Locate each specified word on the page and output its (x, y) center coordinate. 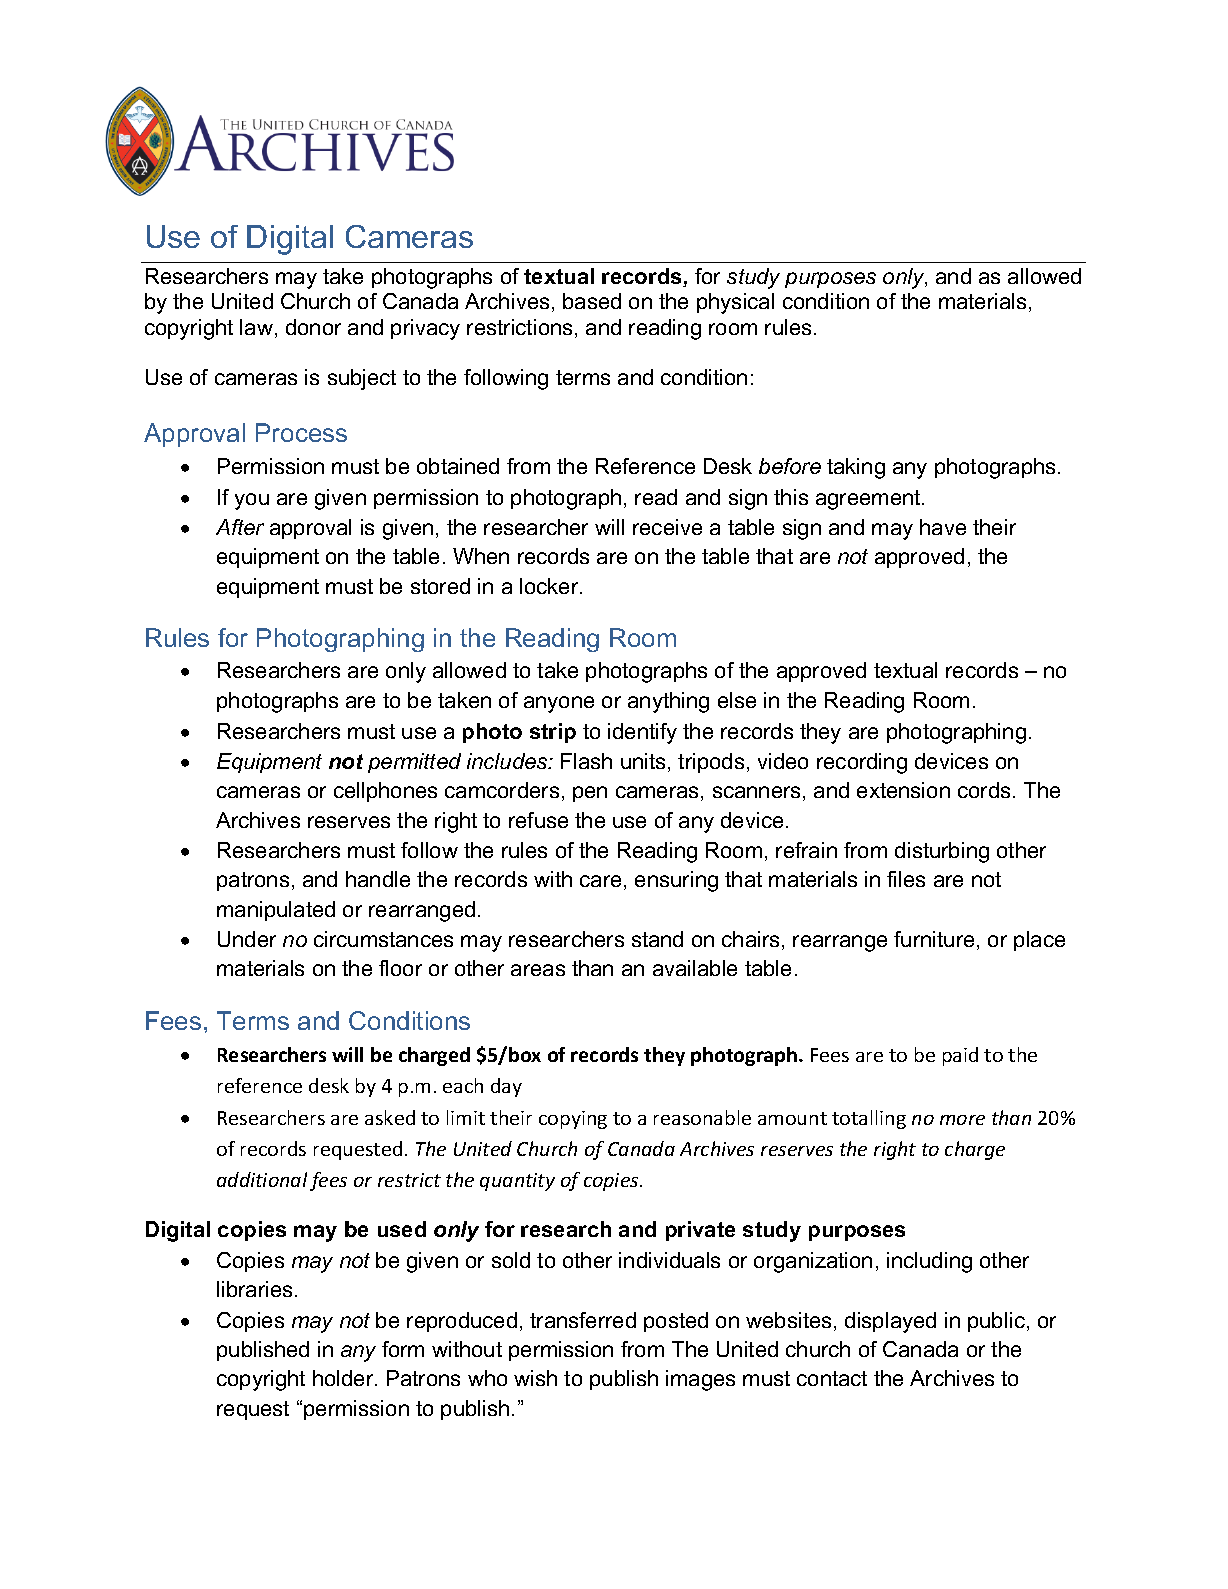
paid (960, 1056)
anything (668, 702)
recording (862, 763)
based (592, 301)
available (695, 968)
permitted (414, 763)
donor (313, 327)
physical (735, 303)
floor (400, 968)
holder (344, 1378)
